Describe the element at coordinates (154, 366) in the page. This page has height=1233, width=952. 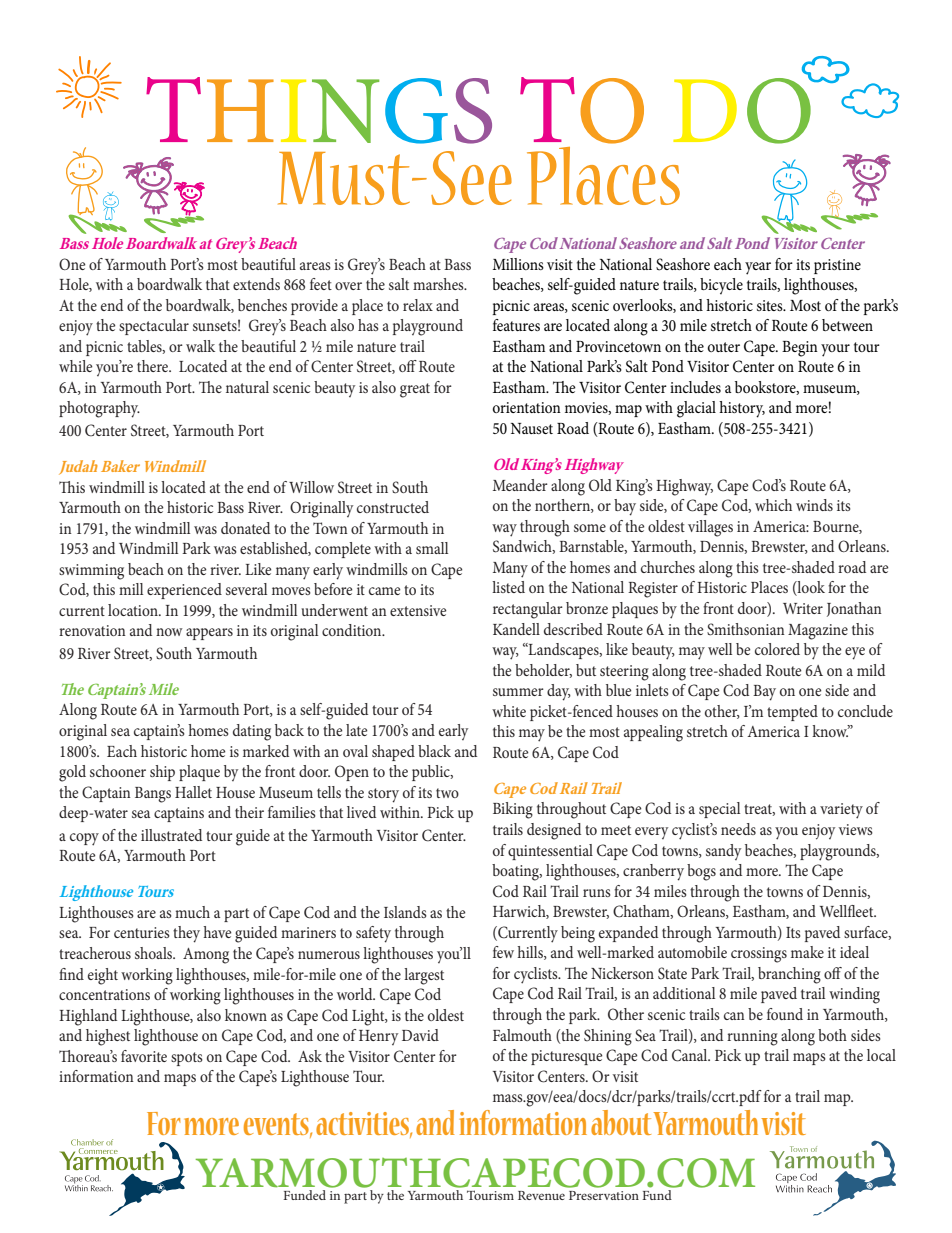
I see `there` at that location.
